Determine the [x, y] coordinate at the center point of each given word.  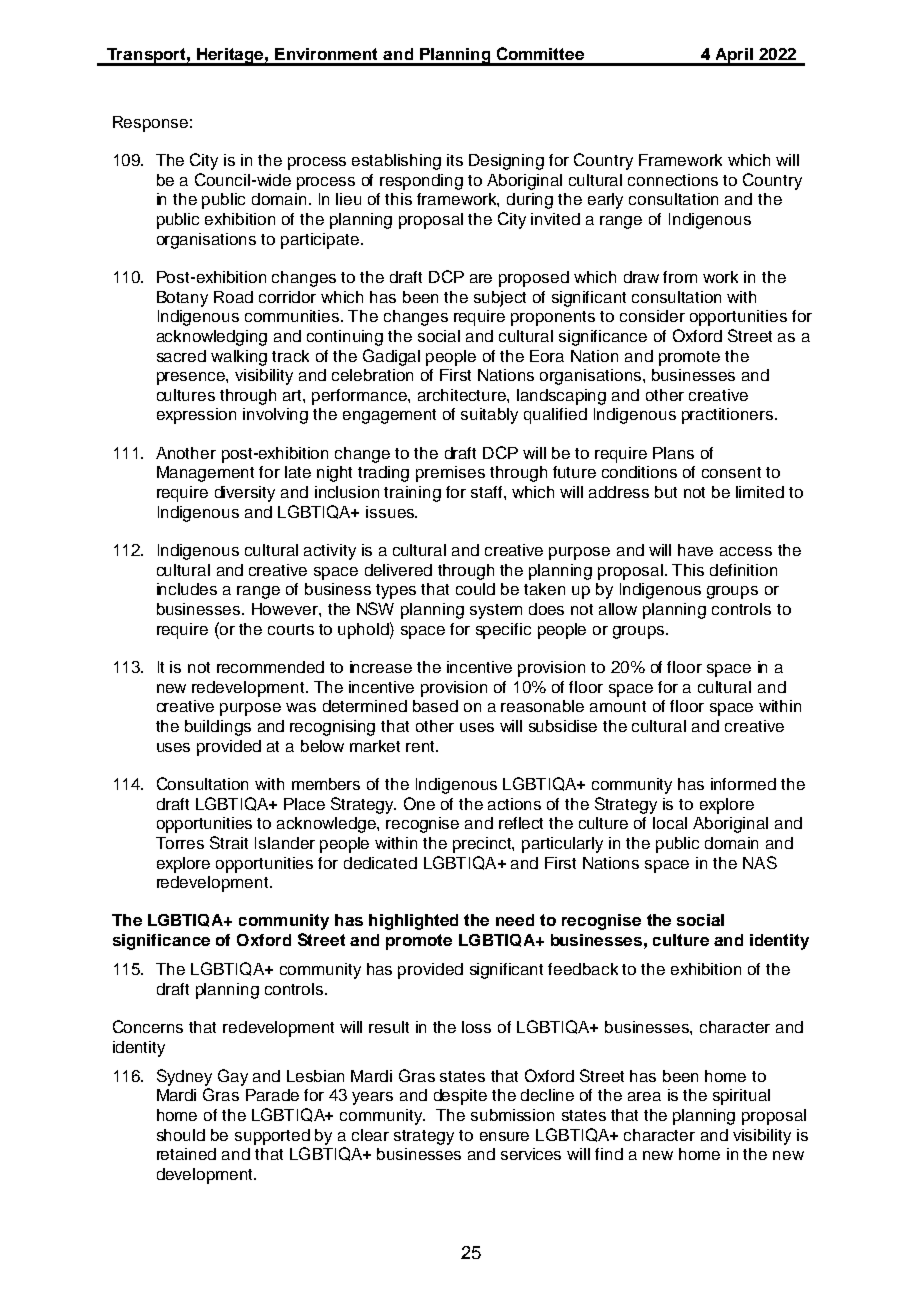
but [666, 492]
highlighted [413, 922]
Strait [229, 842]
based [435, 706]
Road [233, 297]
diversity [245, 494]
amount [618, 706]
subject [500, 299]
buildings [218, 728]
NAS [760, 862]
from [680, 277]
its [455, 160]
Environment [326, 54]
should [181, 1135]
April [734, 57]
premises [450, 474]
